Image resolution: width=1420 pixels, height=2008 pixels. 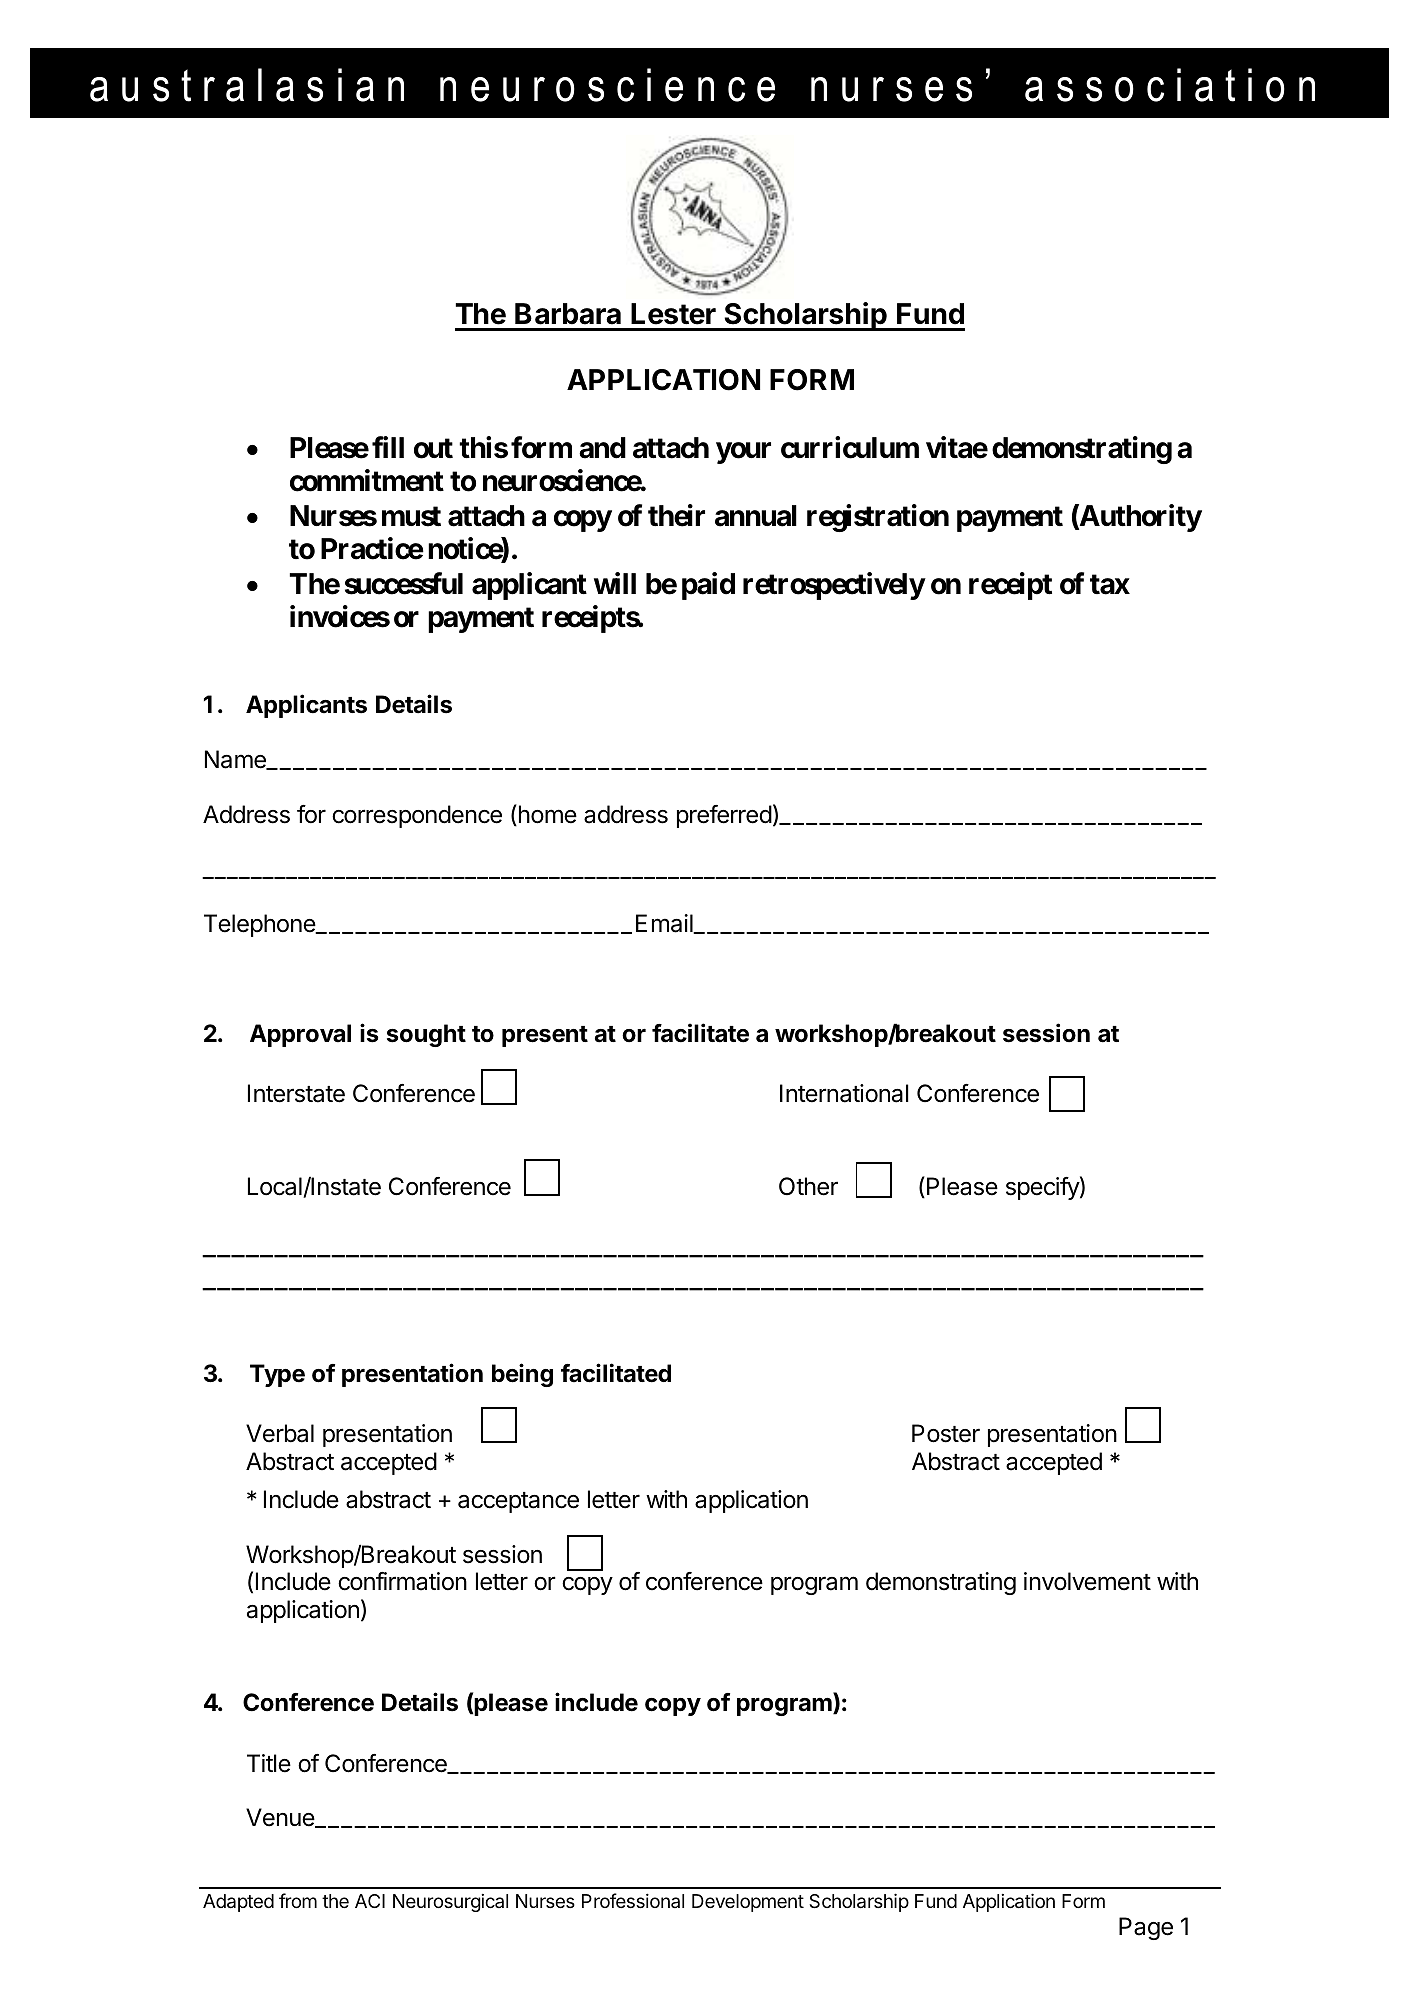 What do you see at coordinates (1110, 584) in the document?
I see `tax` at bounding box center [1110, 584].
